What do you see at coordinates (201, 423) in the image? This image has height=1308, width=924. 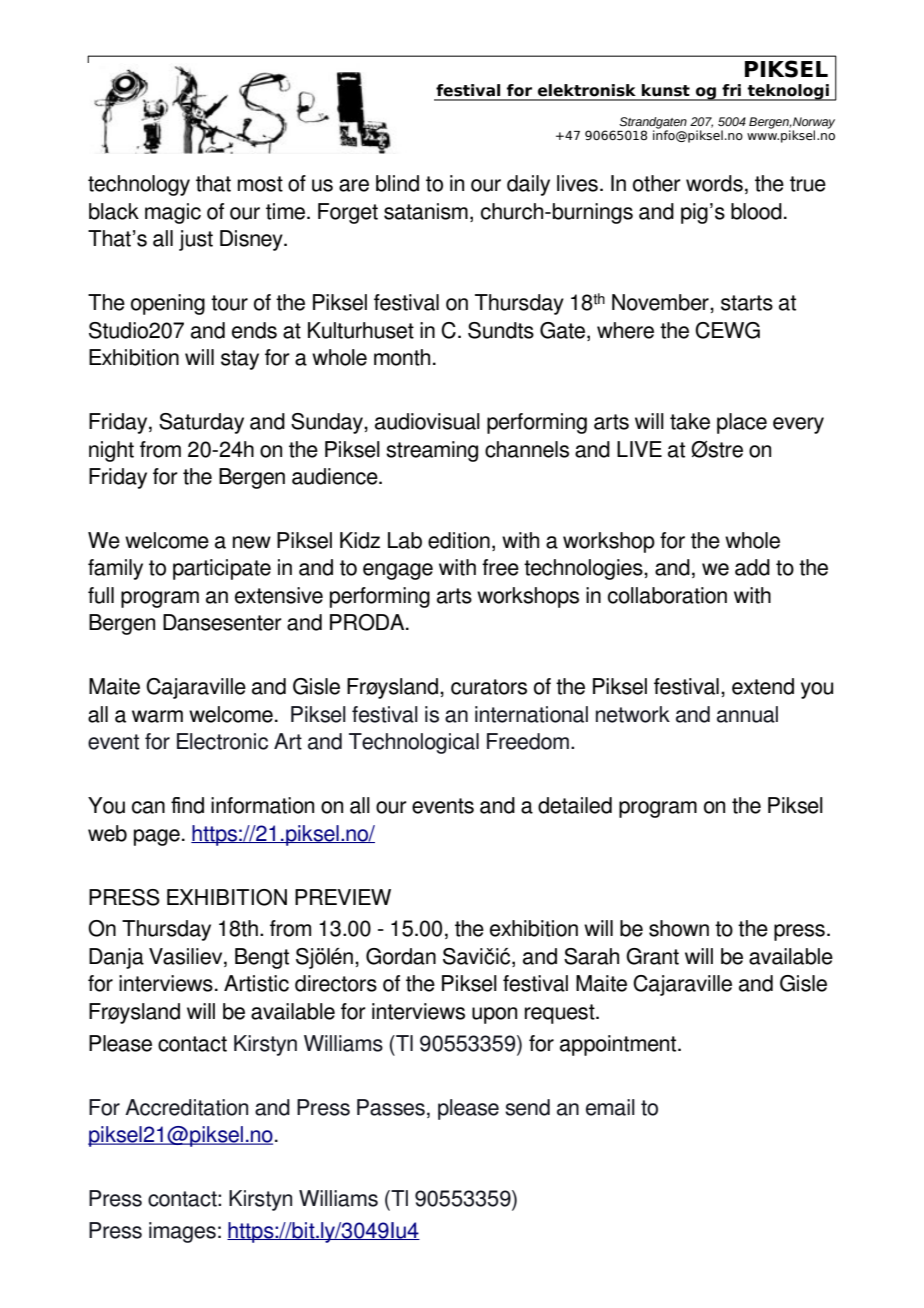 I see `Saturday` at bounding box center [201, 423].
